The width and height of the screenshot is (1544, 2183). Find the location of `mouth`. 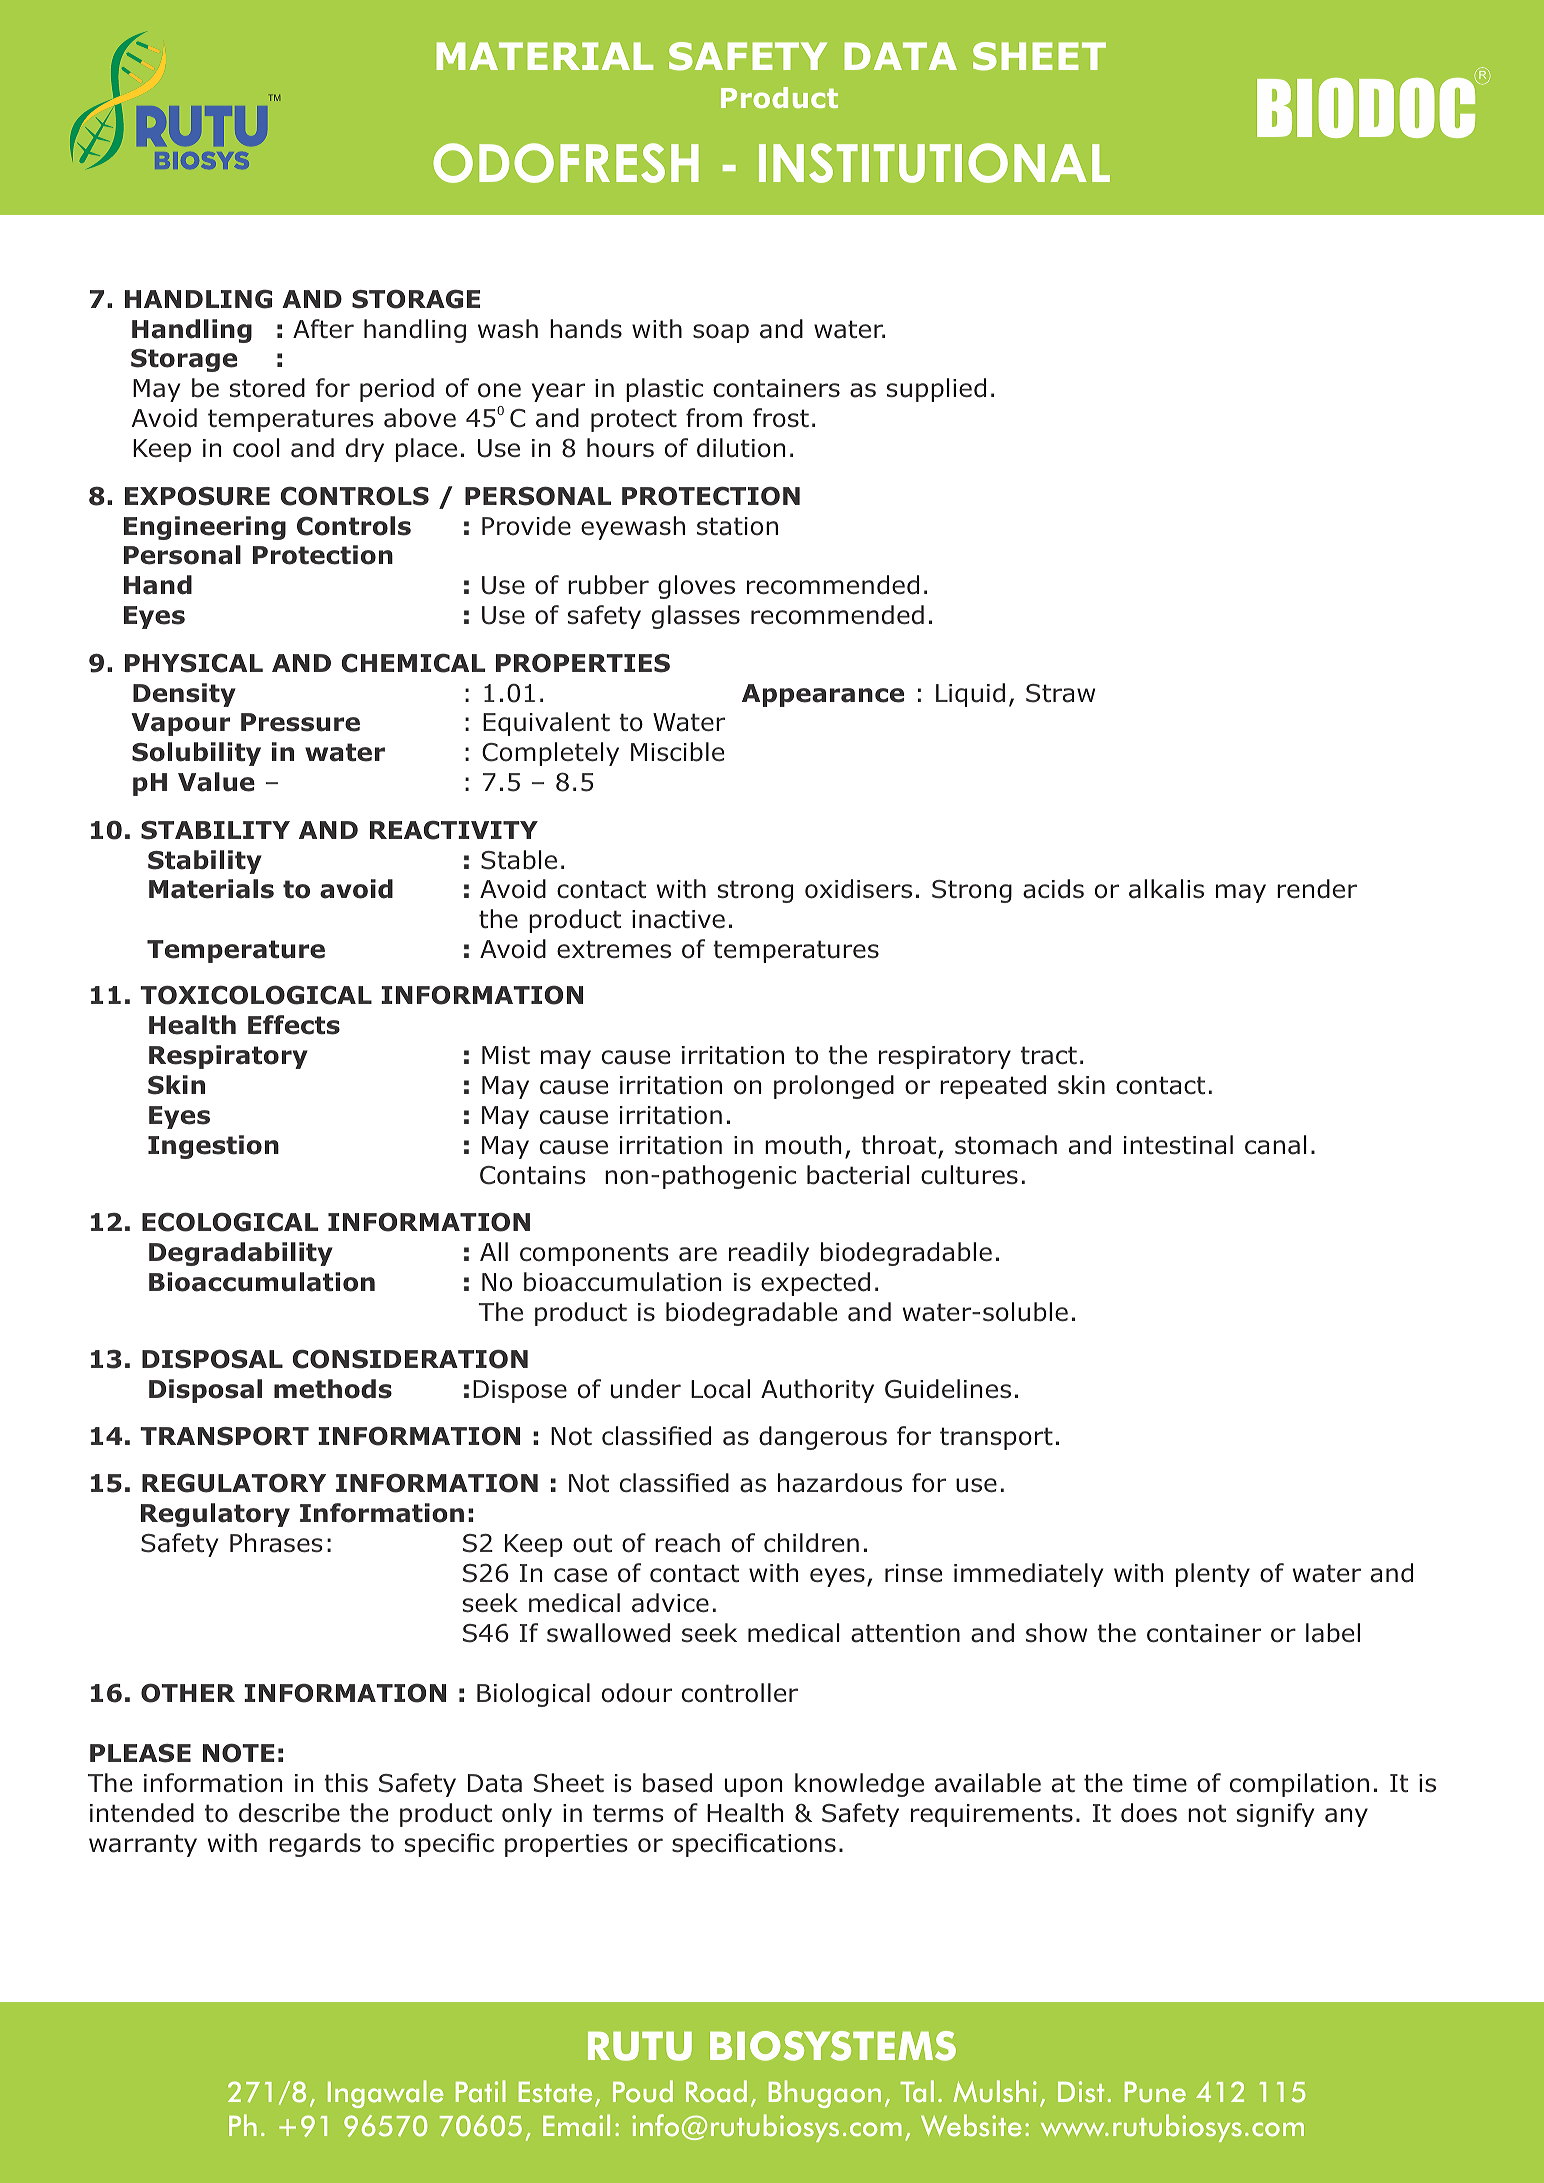

mouth is located at coordinates (803, 1145).
